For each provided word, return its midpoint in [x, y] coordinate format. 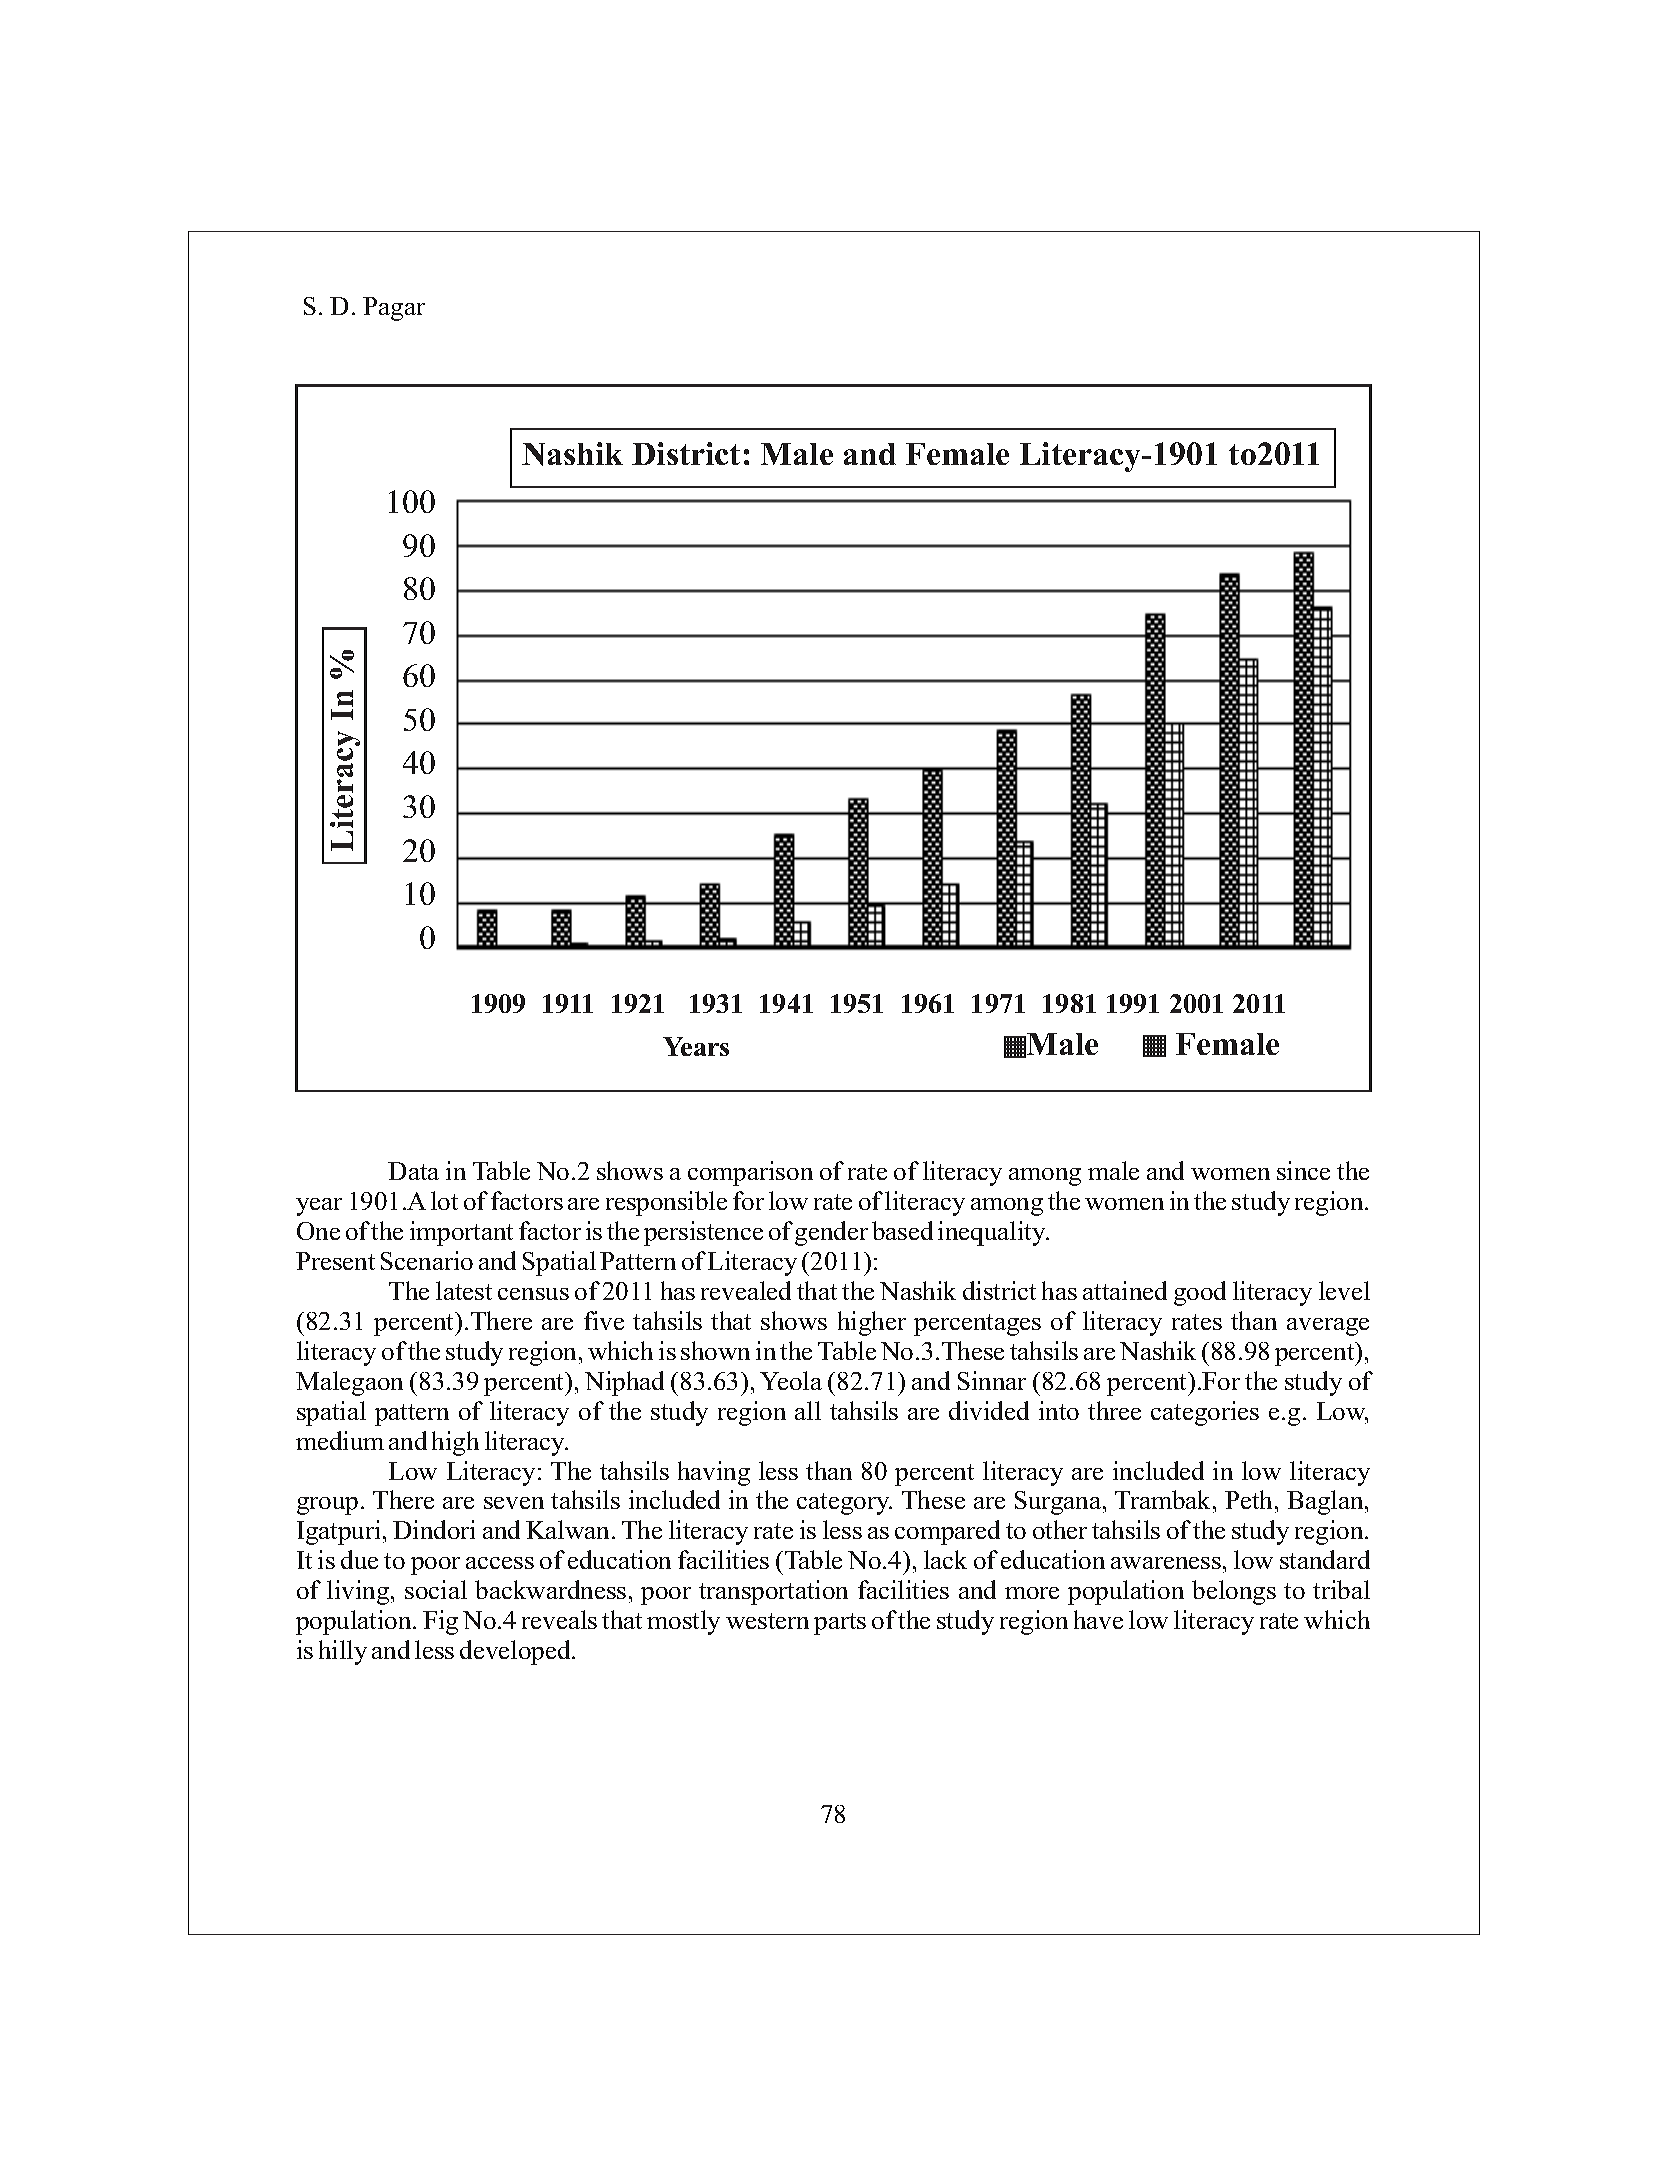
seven [514, 1503]
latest [464, 1290]
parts [840, 1624]
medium [340, 1440]
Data [413, 1171]
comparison [750, 1173]
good [1200, 1293]
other [1060, 1529]
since [1303, 1170]
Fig [440, 1622]
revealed [746, 1290]
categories [1205, 1413]
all [808, 1410]
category [844, 1504]
